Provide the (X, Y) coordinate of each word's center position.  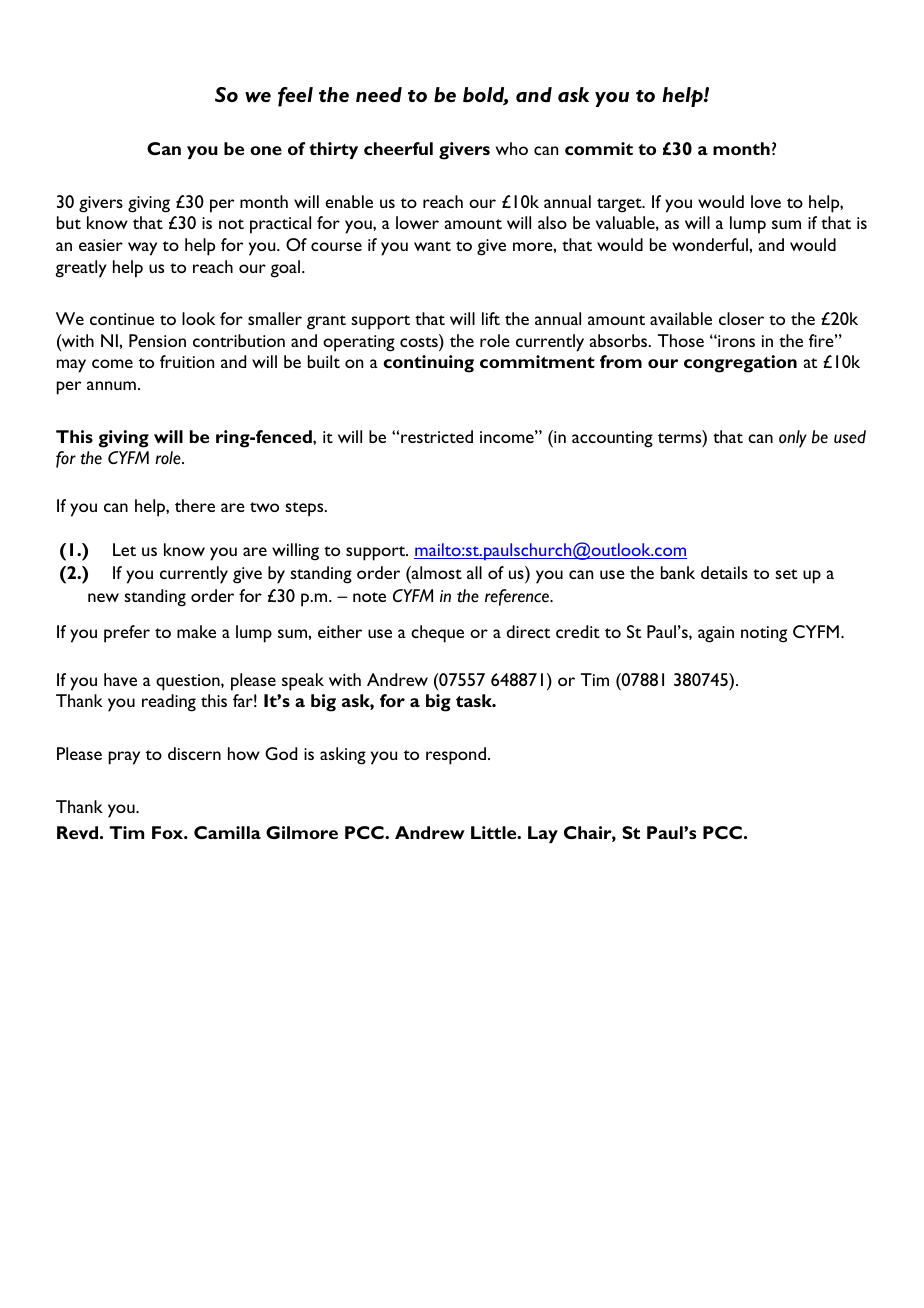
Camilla (227, 832)
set (786, 574)
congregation (740, 364)
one (266, 150)
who (512, 148)
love (766, 201)
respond (456, 756)
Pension (157, 340)
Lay (543, 834)
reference (518, 597)
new (103, 597)
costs (420, 342)
